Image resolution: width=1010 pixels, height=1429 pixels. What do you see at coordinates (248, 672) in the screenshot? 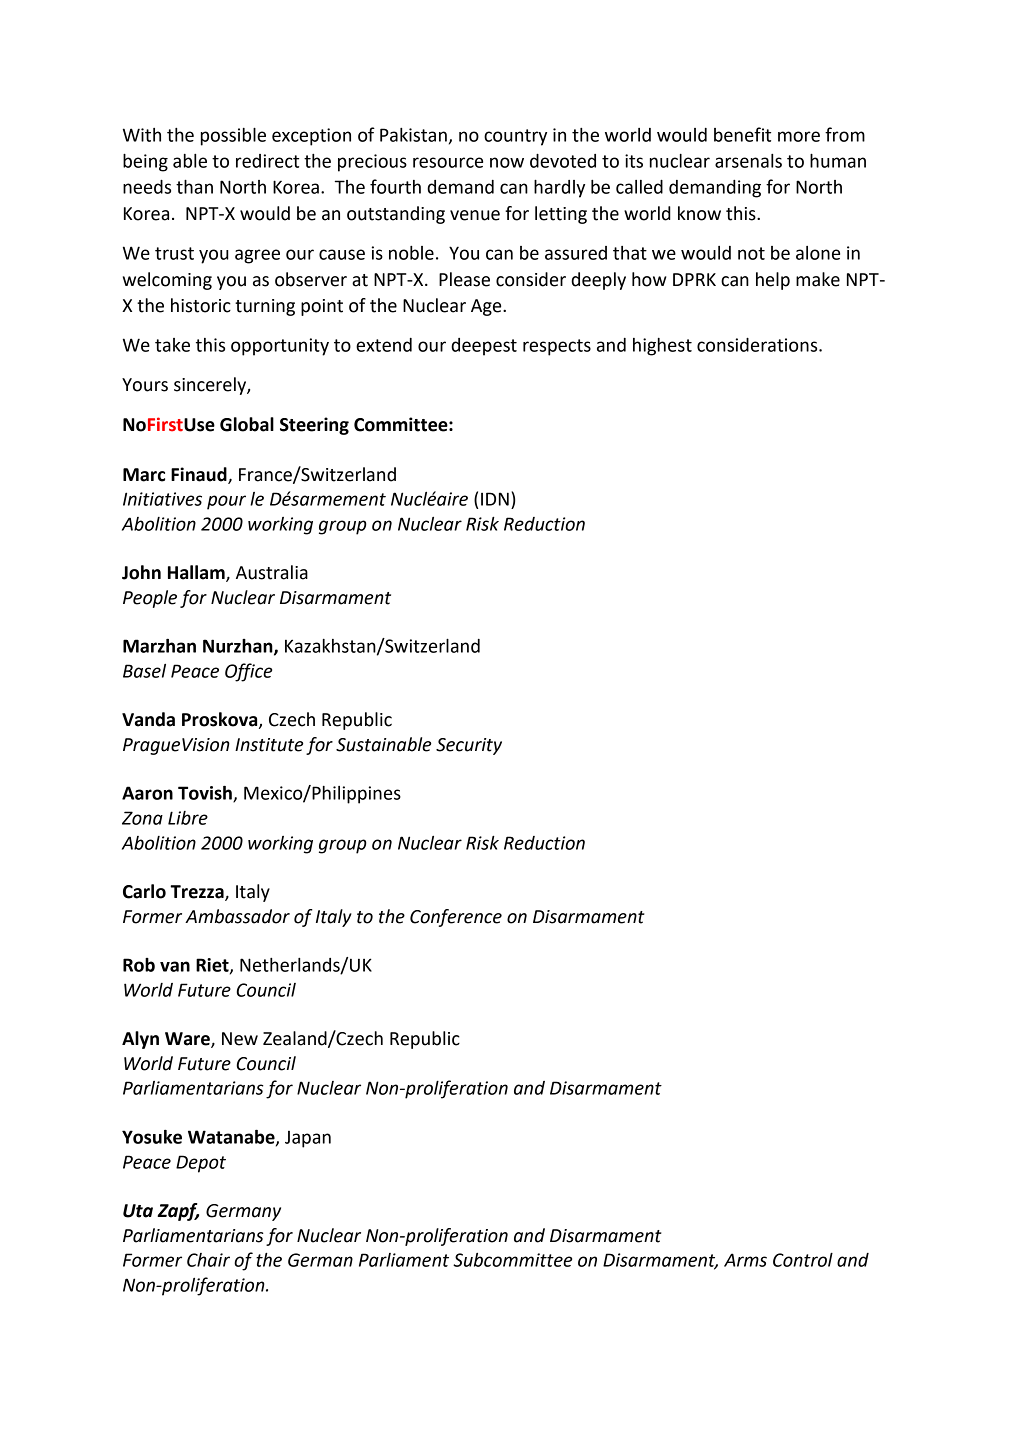
I see `Office` at bounding box center [248, 672].
